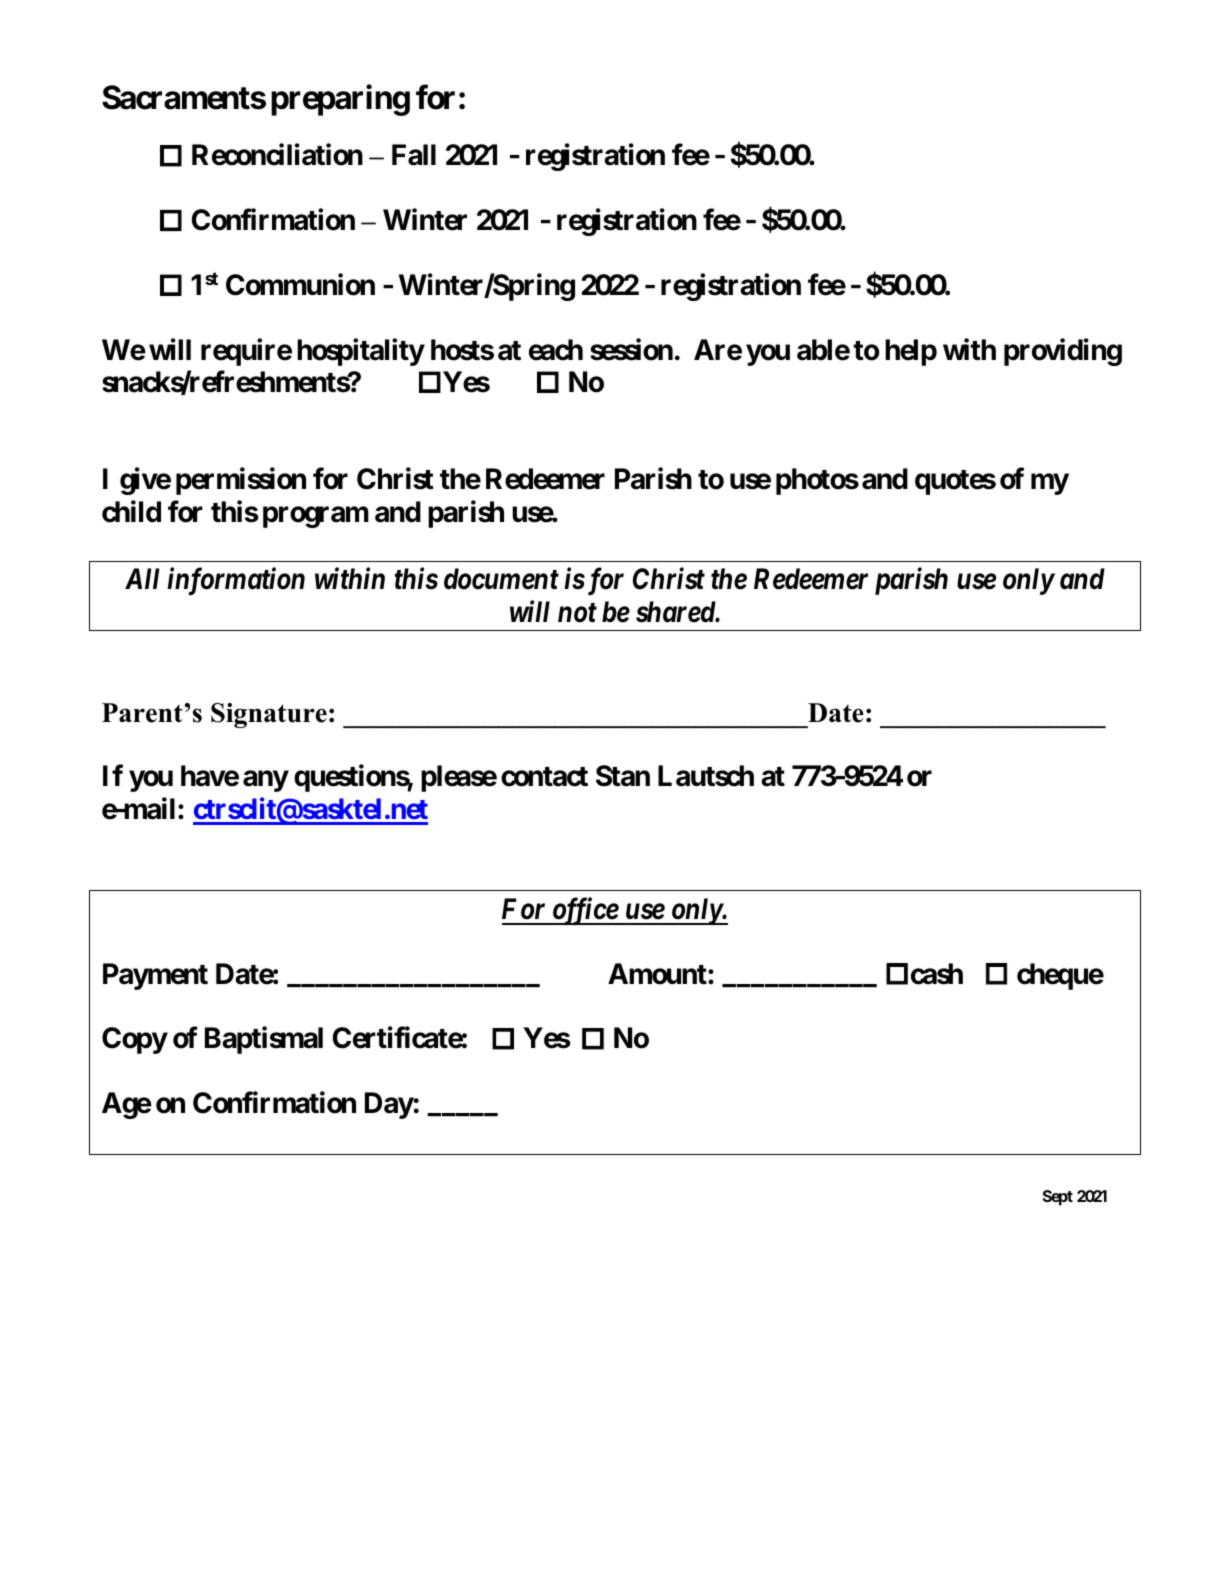  Describe the element at coordinates (155, 976) in the document. I see `Payment` at that location.
